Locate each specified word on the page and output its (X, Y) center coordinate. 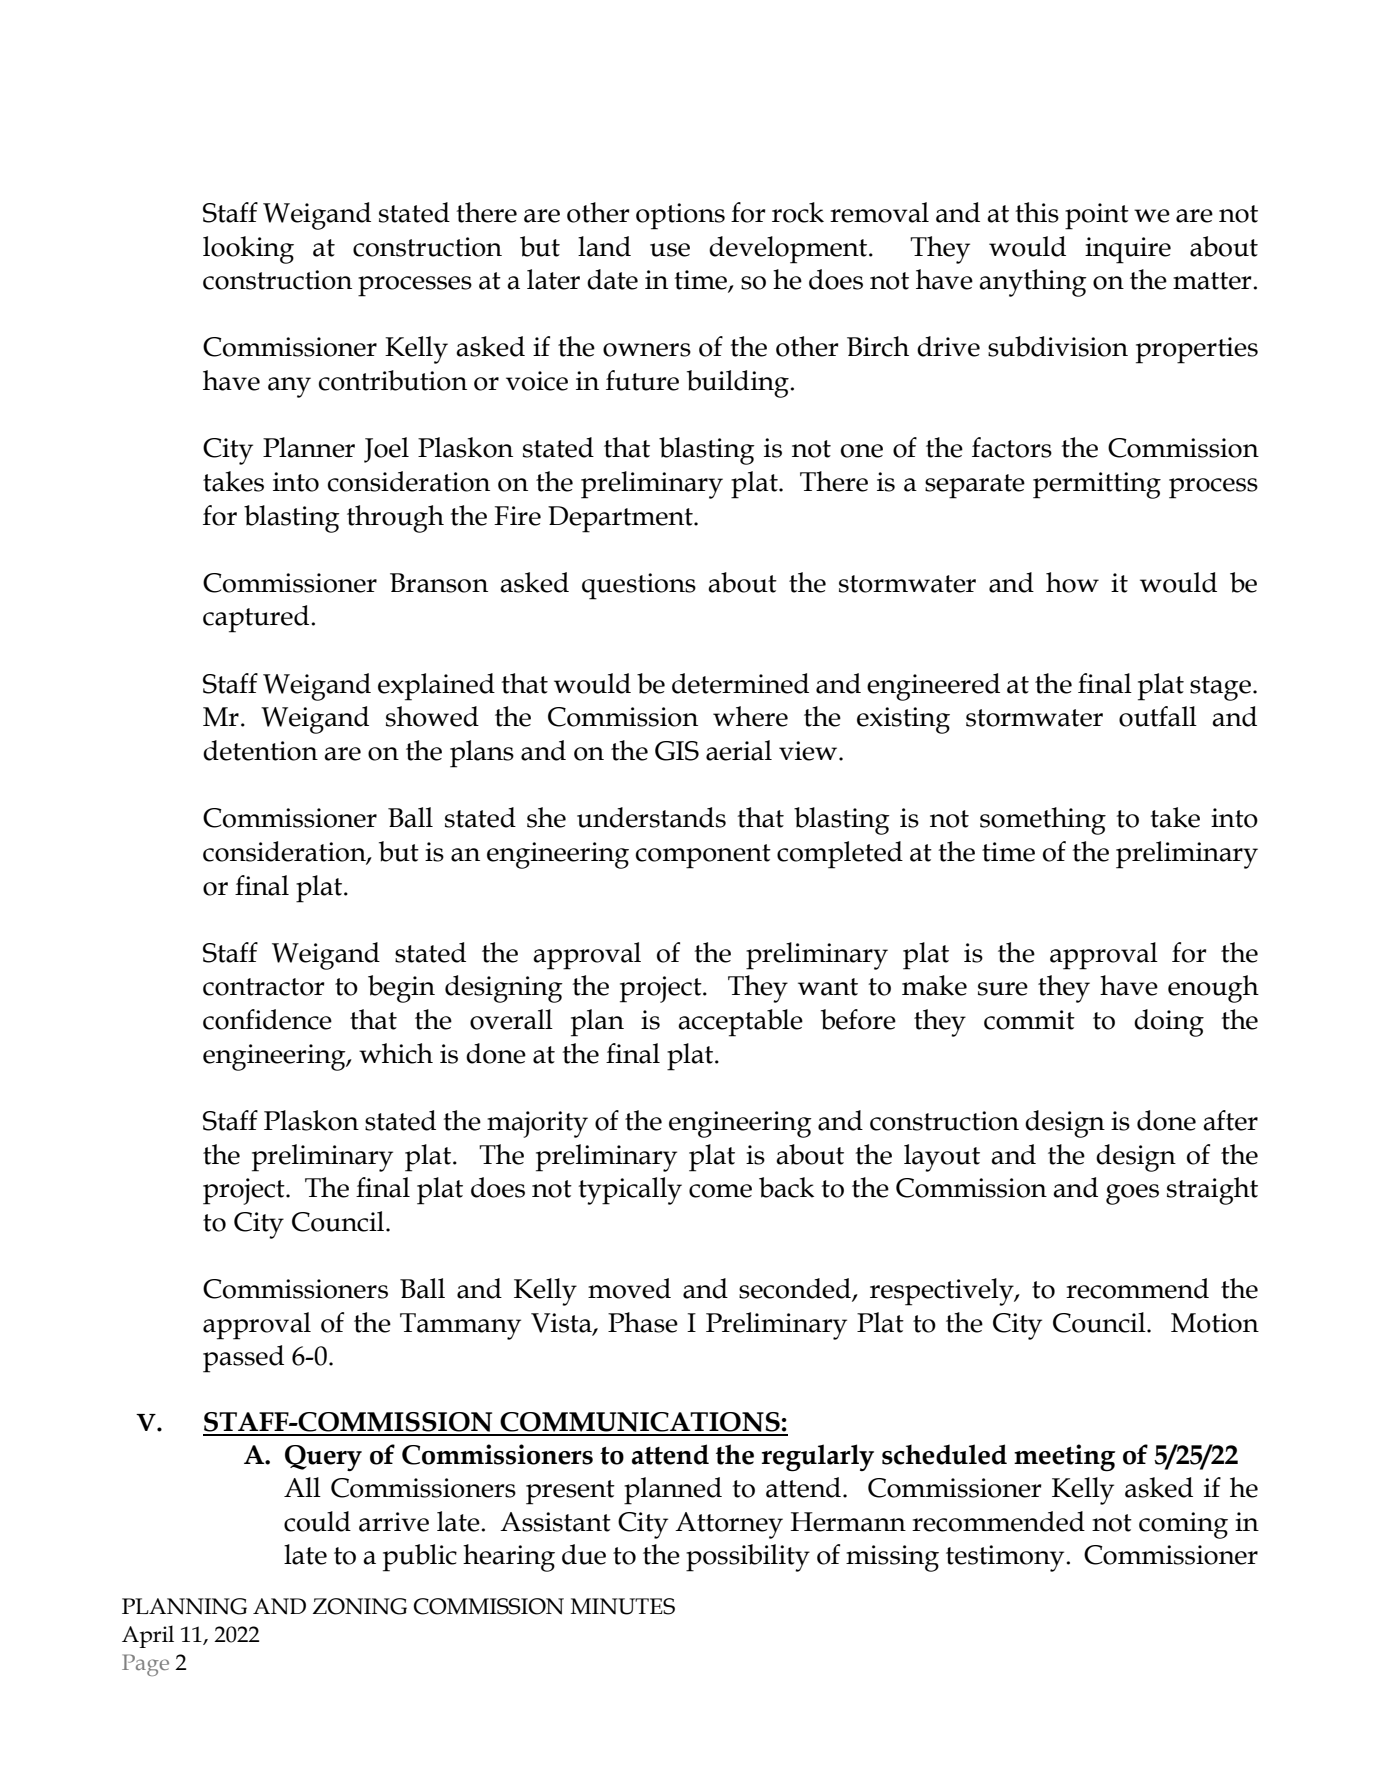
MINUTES (623, 1606)
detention (260, 750)
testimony (1005, 1558)
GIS (677, 751)
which (396, 1053)
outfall (1158, 716)
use (670, 250)
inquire (1128, 250)
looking (248, 250)
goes (1132, 1194)
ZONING (360, 1606)
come (720, 1191)
